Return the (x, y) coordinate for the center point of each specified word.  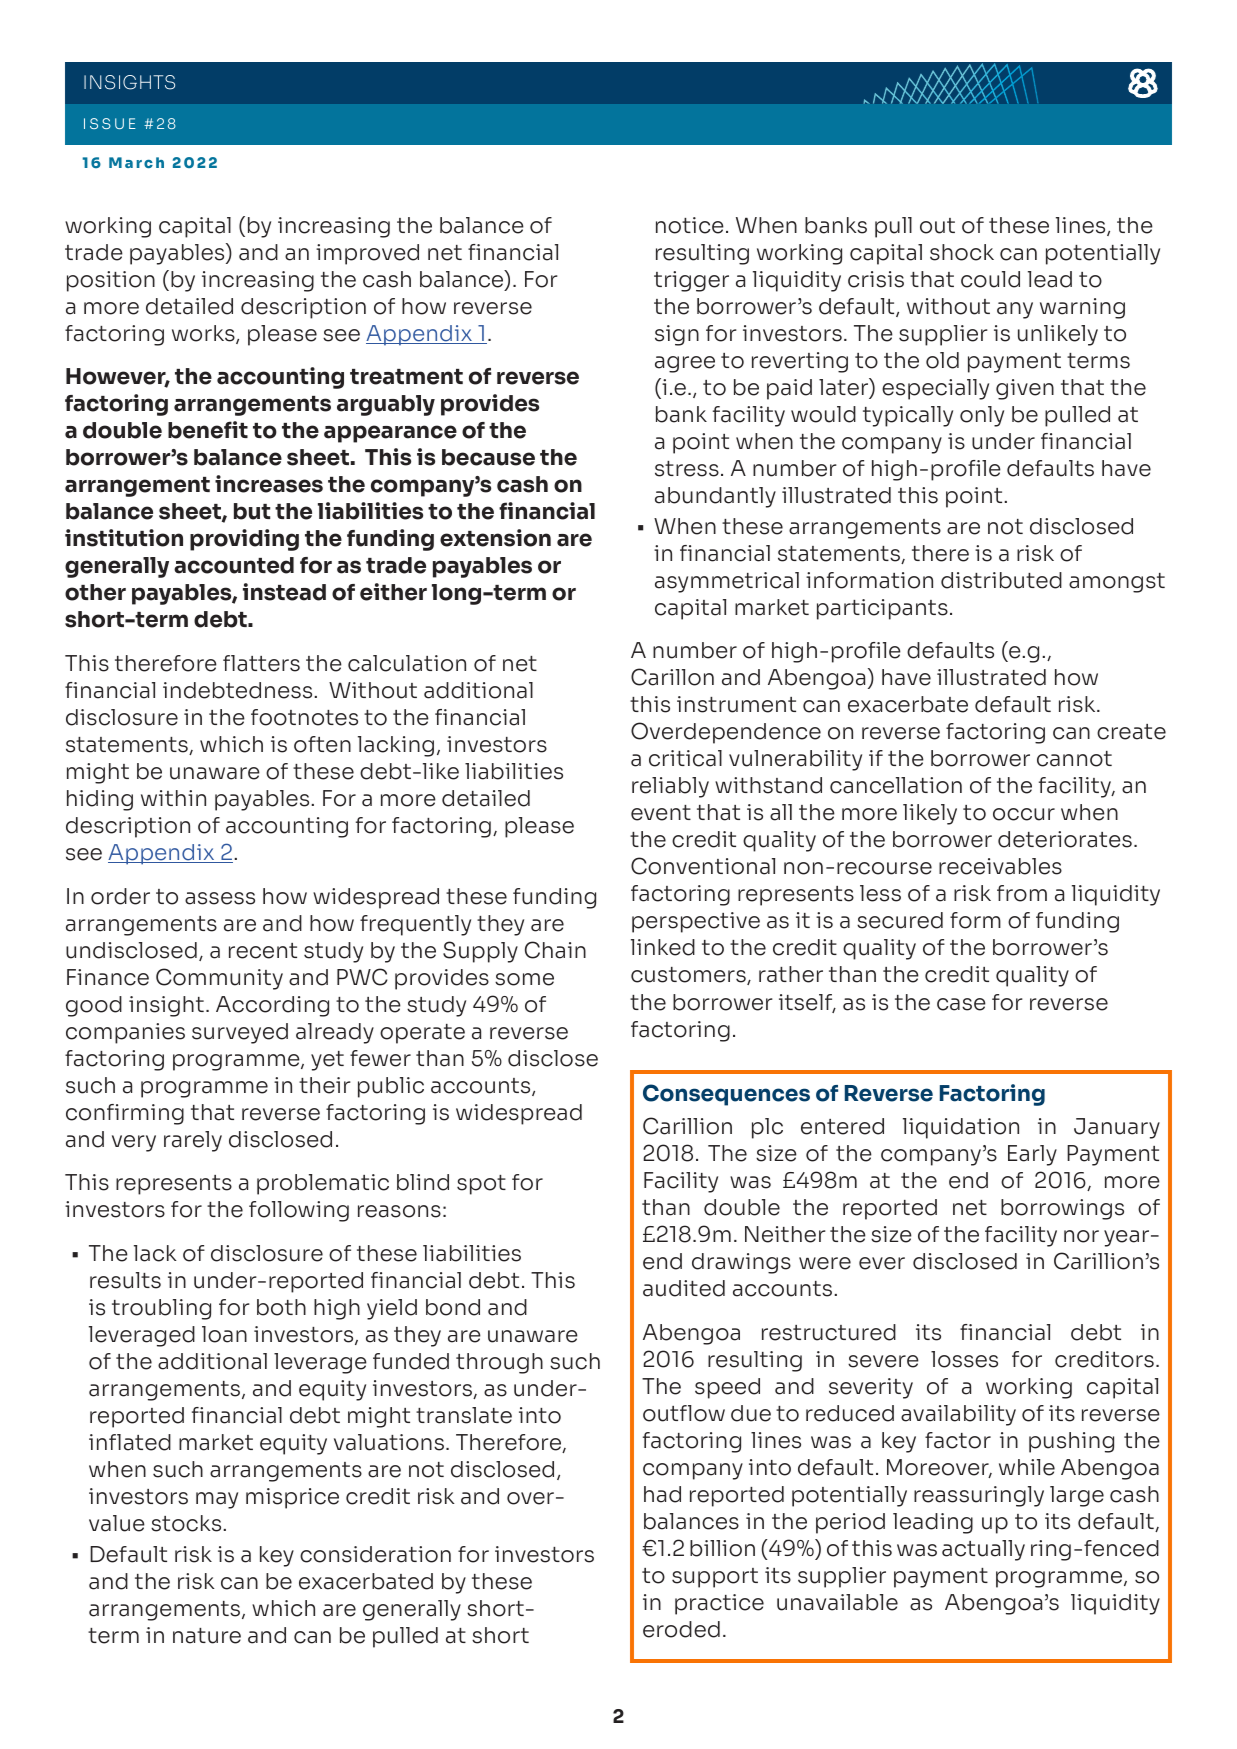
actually (983, 1550)
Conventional (703, 866)
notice (690, 225)
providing (244, 540)
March (136, 162)
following (299, 1211)
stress (687, 469)
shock (962, 252)
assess (220, 898)
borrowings (1062, 1209)
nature (207, 1636)
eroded (681, 1629)
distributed (1001, 580)
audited (684, 1288)
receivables (1000, 866)
